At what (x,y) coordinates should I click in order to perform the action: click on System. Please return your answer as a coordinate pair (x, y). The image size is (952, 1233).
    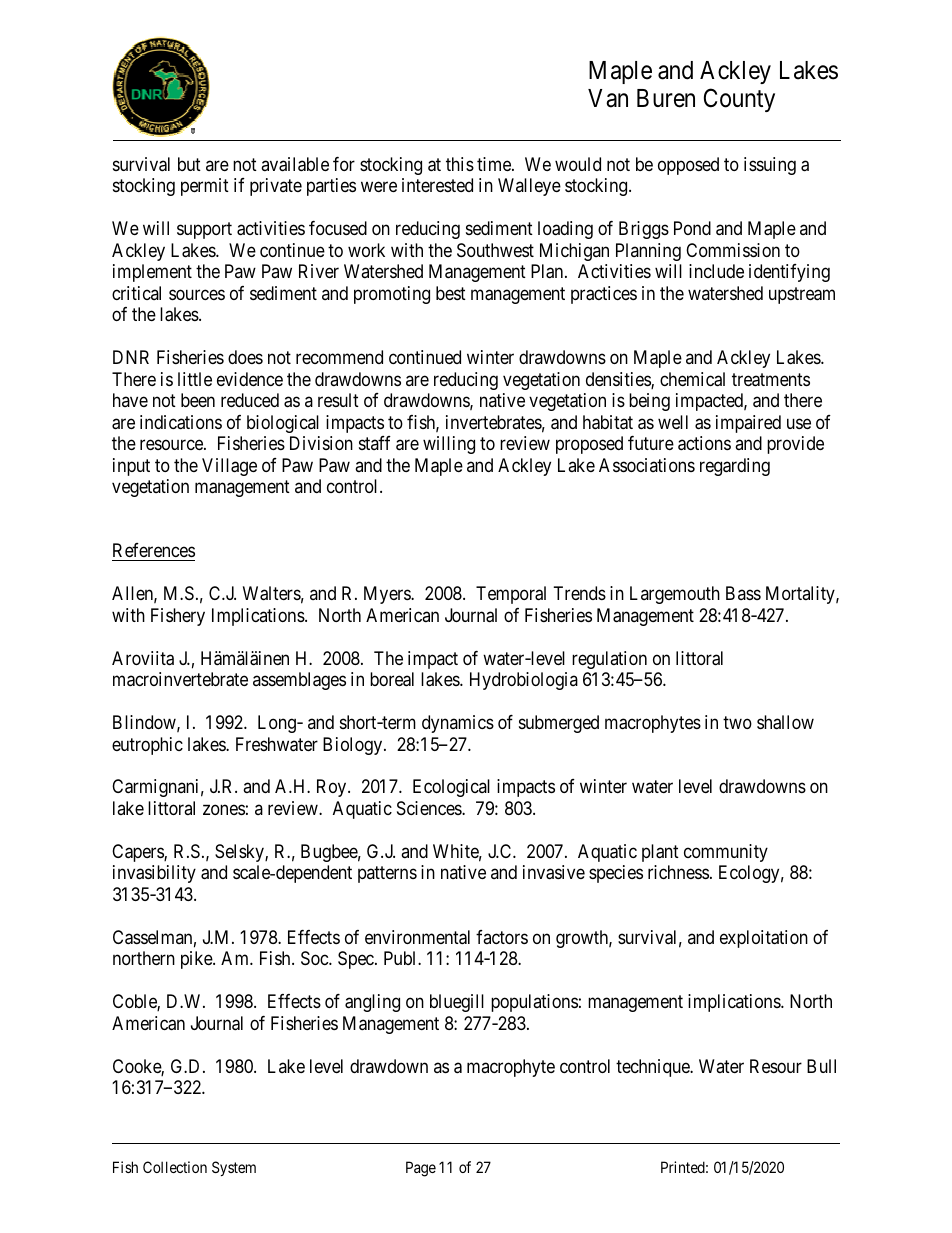
    Looking at the image, I should click on (234, 1168).
